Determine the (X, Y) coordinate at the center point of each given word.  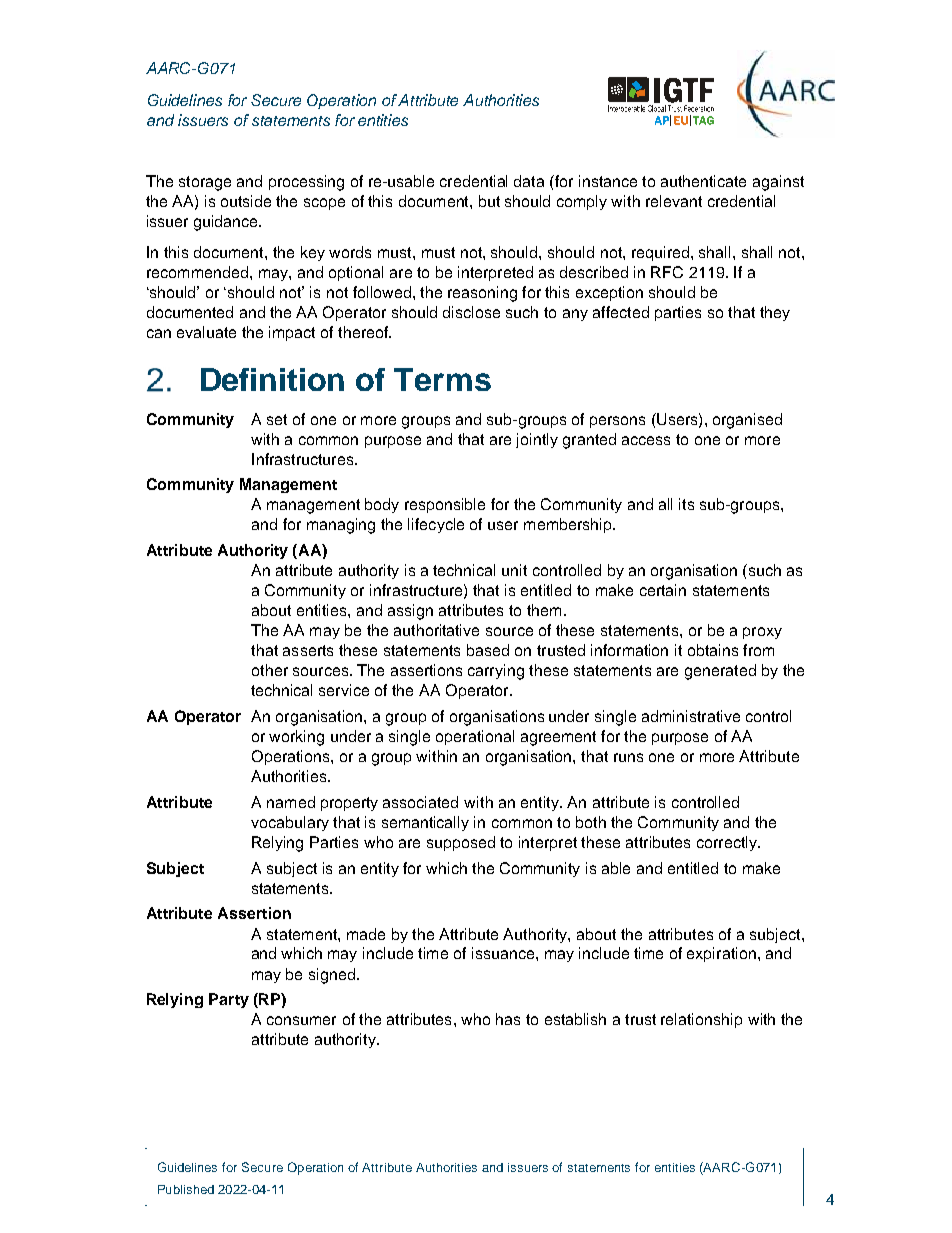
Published (186, 1189)
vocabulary (290, 823)
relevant (674, 201)
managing (341, 526)
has (508, 1019)
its (686, 504)
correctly (728, 843)
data (529, 181)
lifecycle (436, 525)
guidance (227, 223)
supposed (461, 843)
